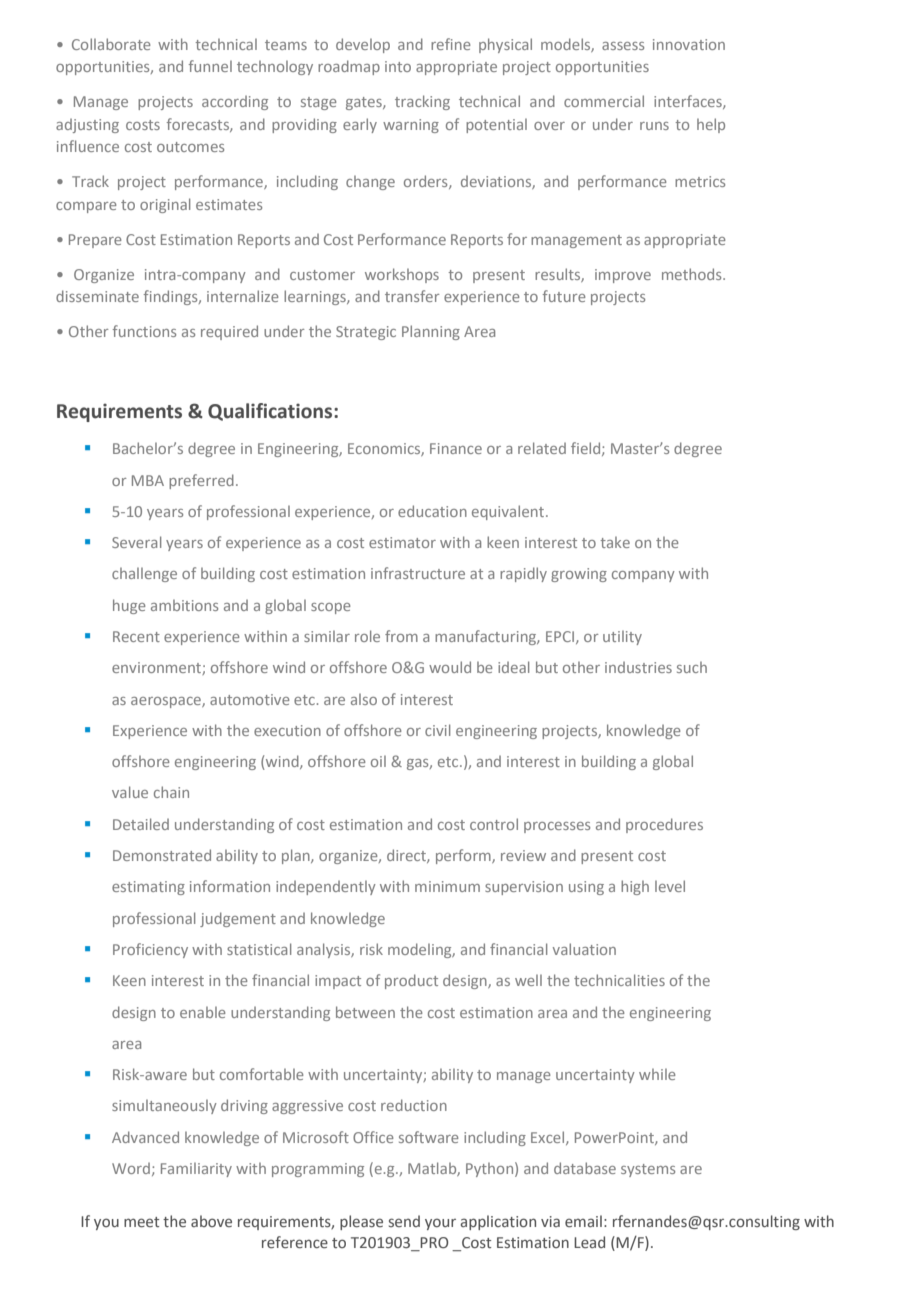 This image has width=924, height=1308. I want to click on send, so click(404, 1221).
